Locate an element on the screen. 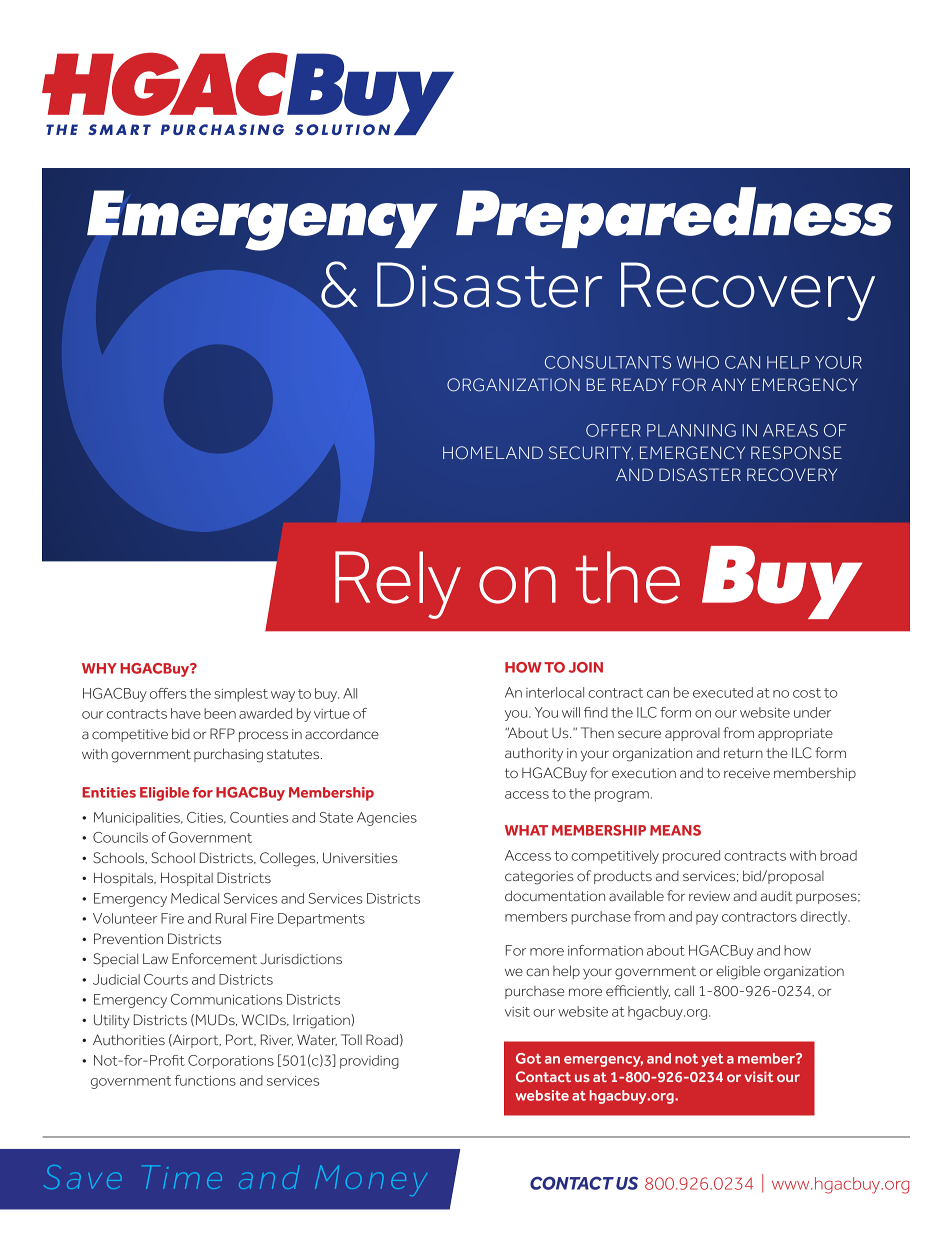 The height and width of the screenshot is (1233, 952). RESPONSE is located at coordinates (796, 453).
